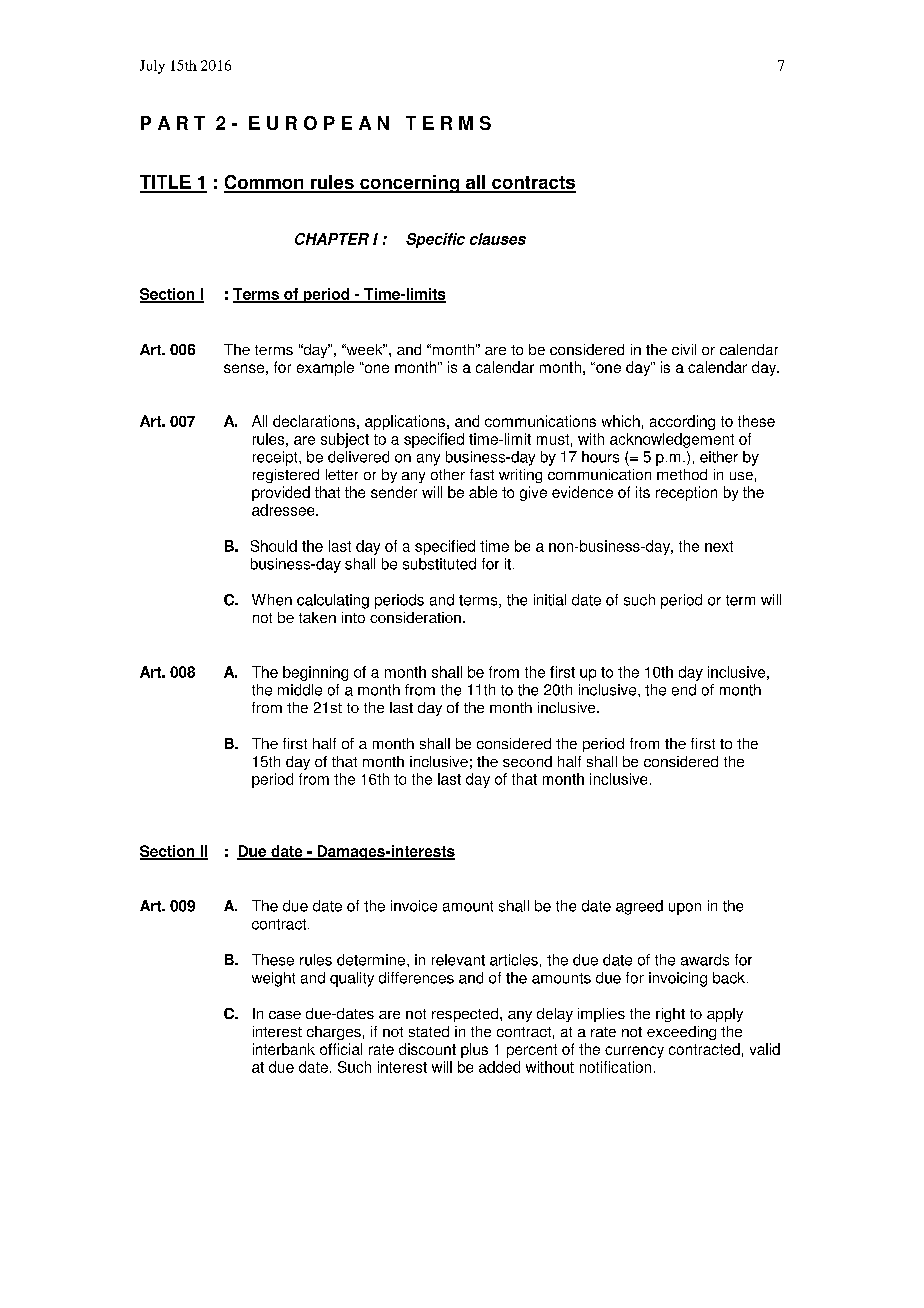 The height and width of the image is (1308, 924). Describe the element at coordinates (474, 1050) in the image. I see `plus` at that location.
